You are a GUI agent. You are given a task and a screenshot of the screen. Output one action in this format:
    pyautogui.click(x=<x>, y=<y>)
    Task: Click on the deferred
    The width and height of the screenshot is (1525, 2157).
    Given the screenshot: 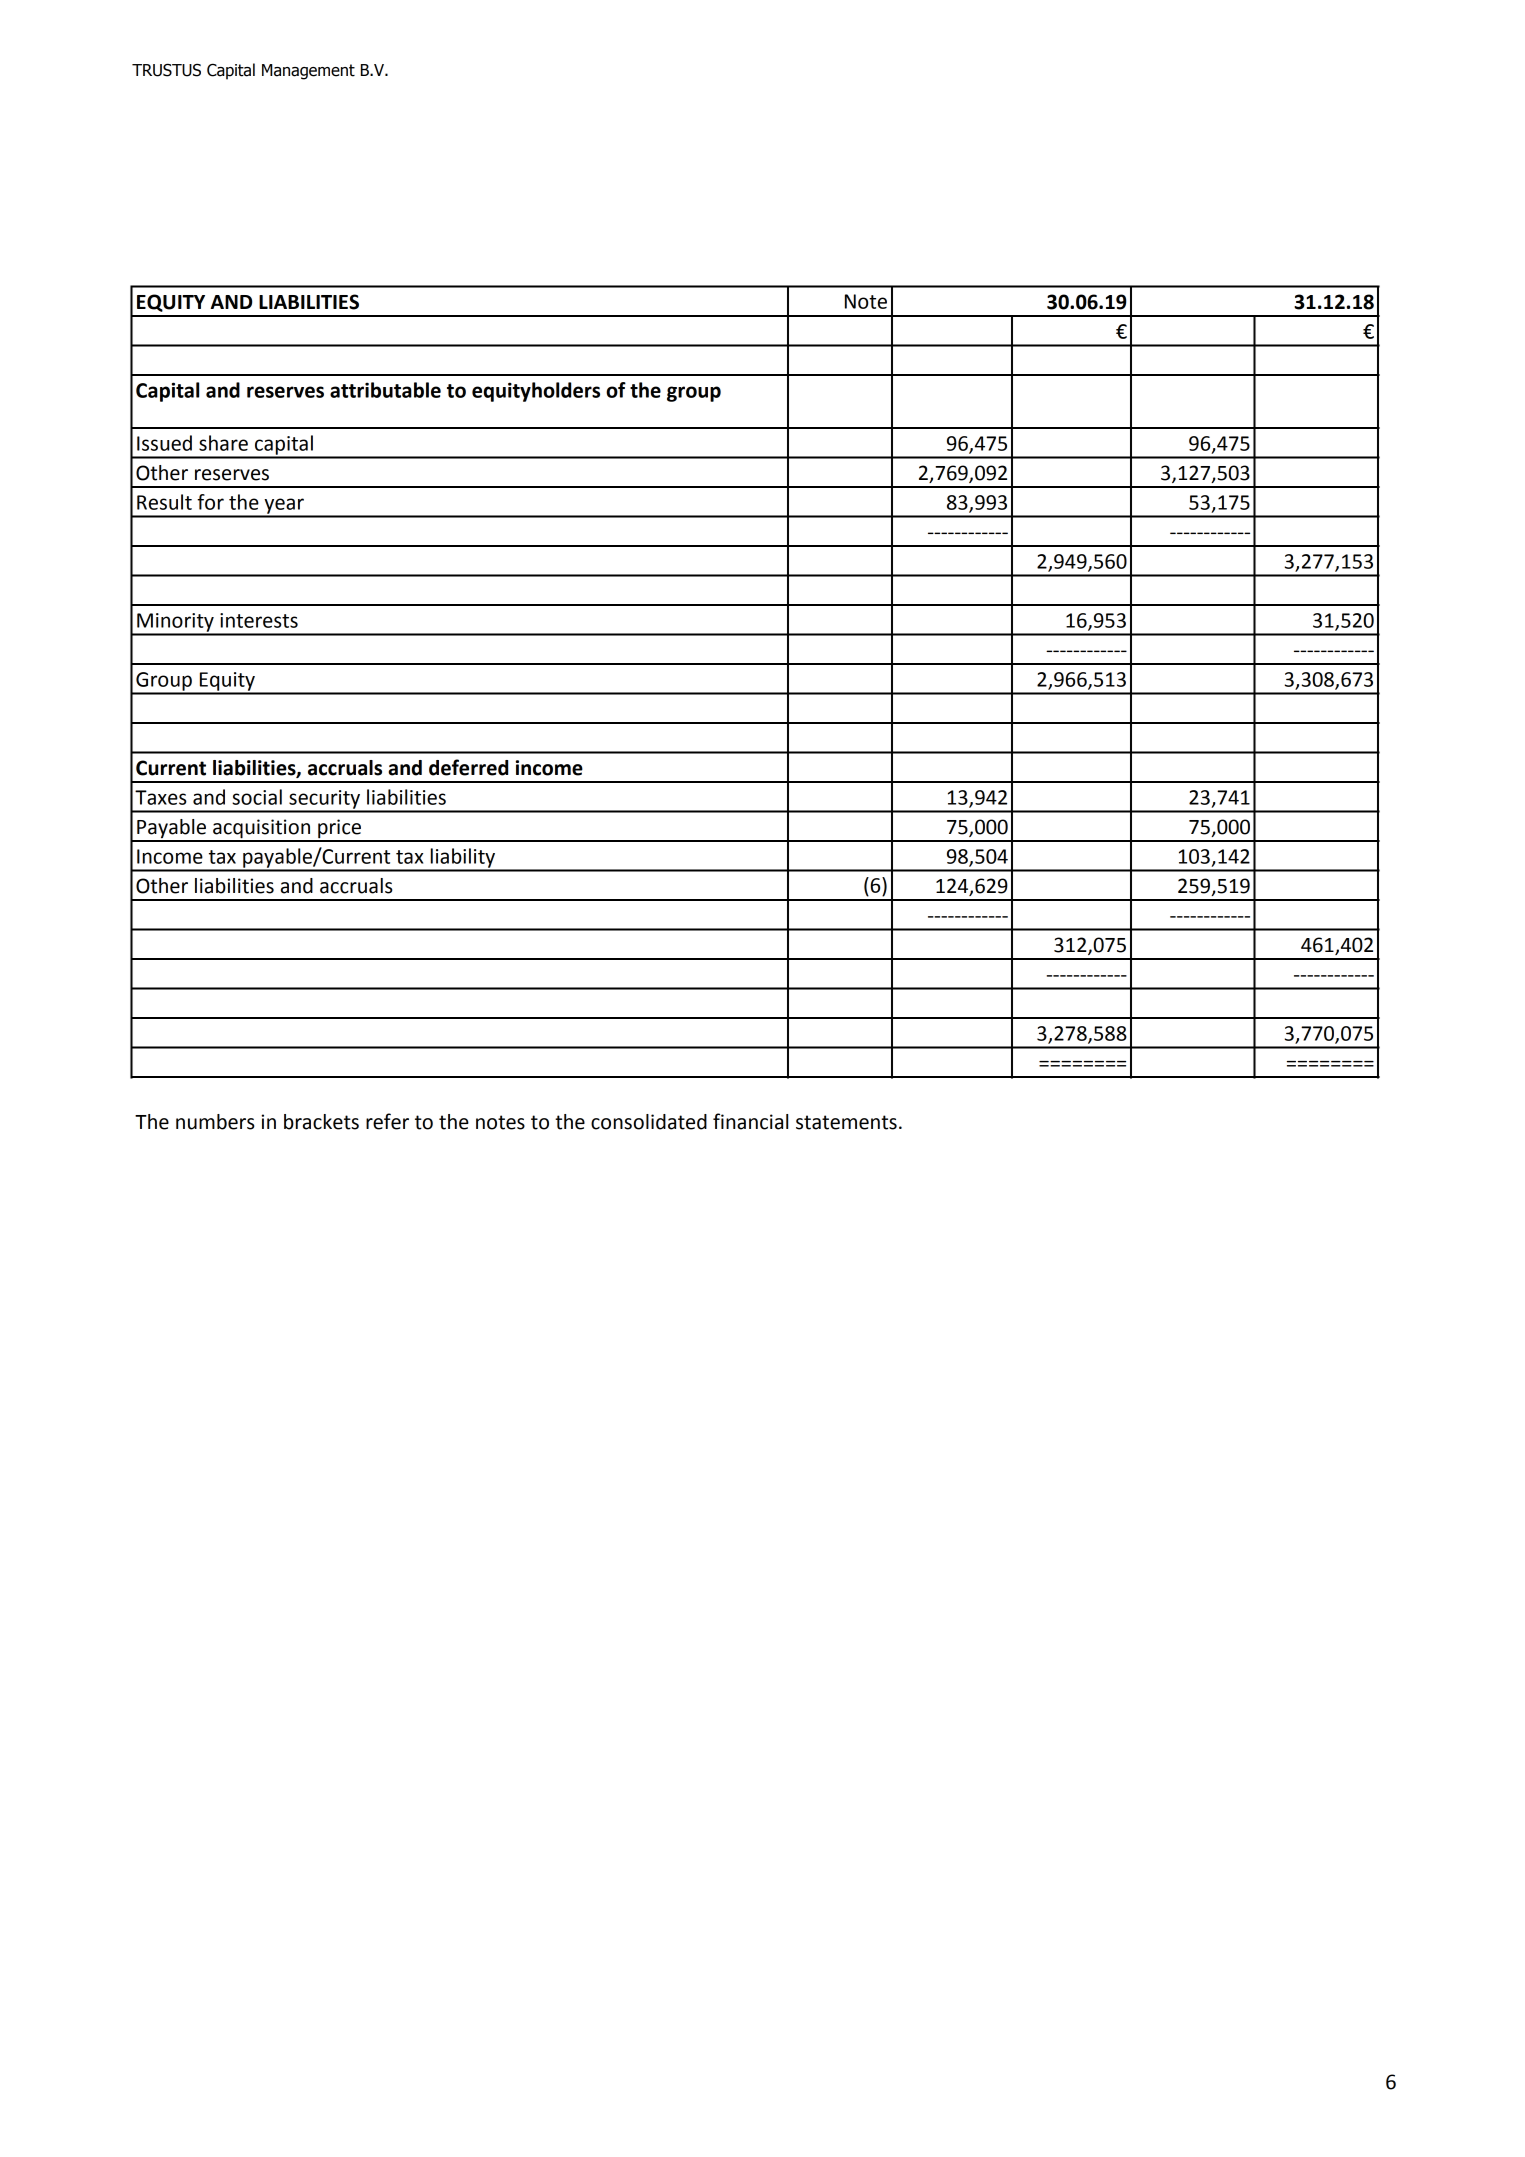 What is the action you would take?
    pyautogui.click(x=468, y=767)
